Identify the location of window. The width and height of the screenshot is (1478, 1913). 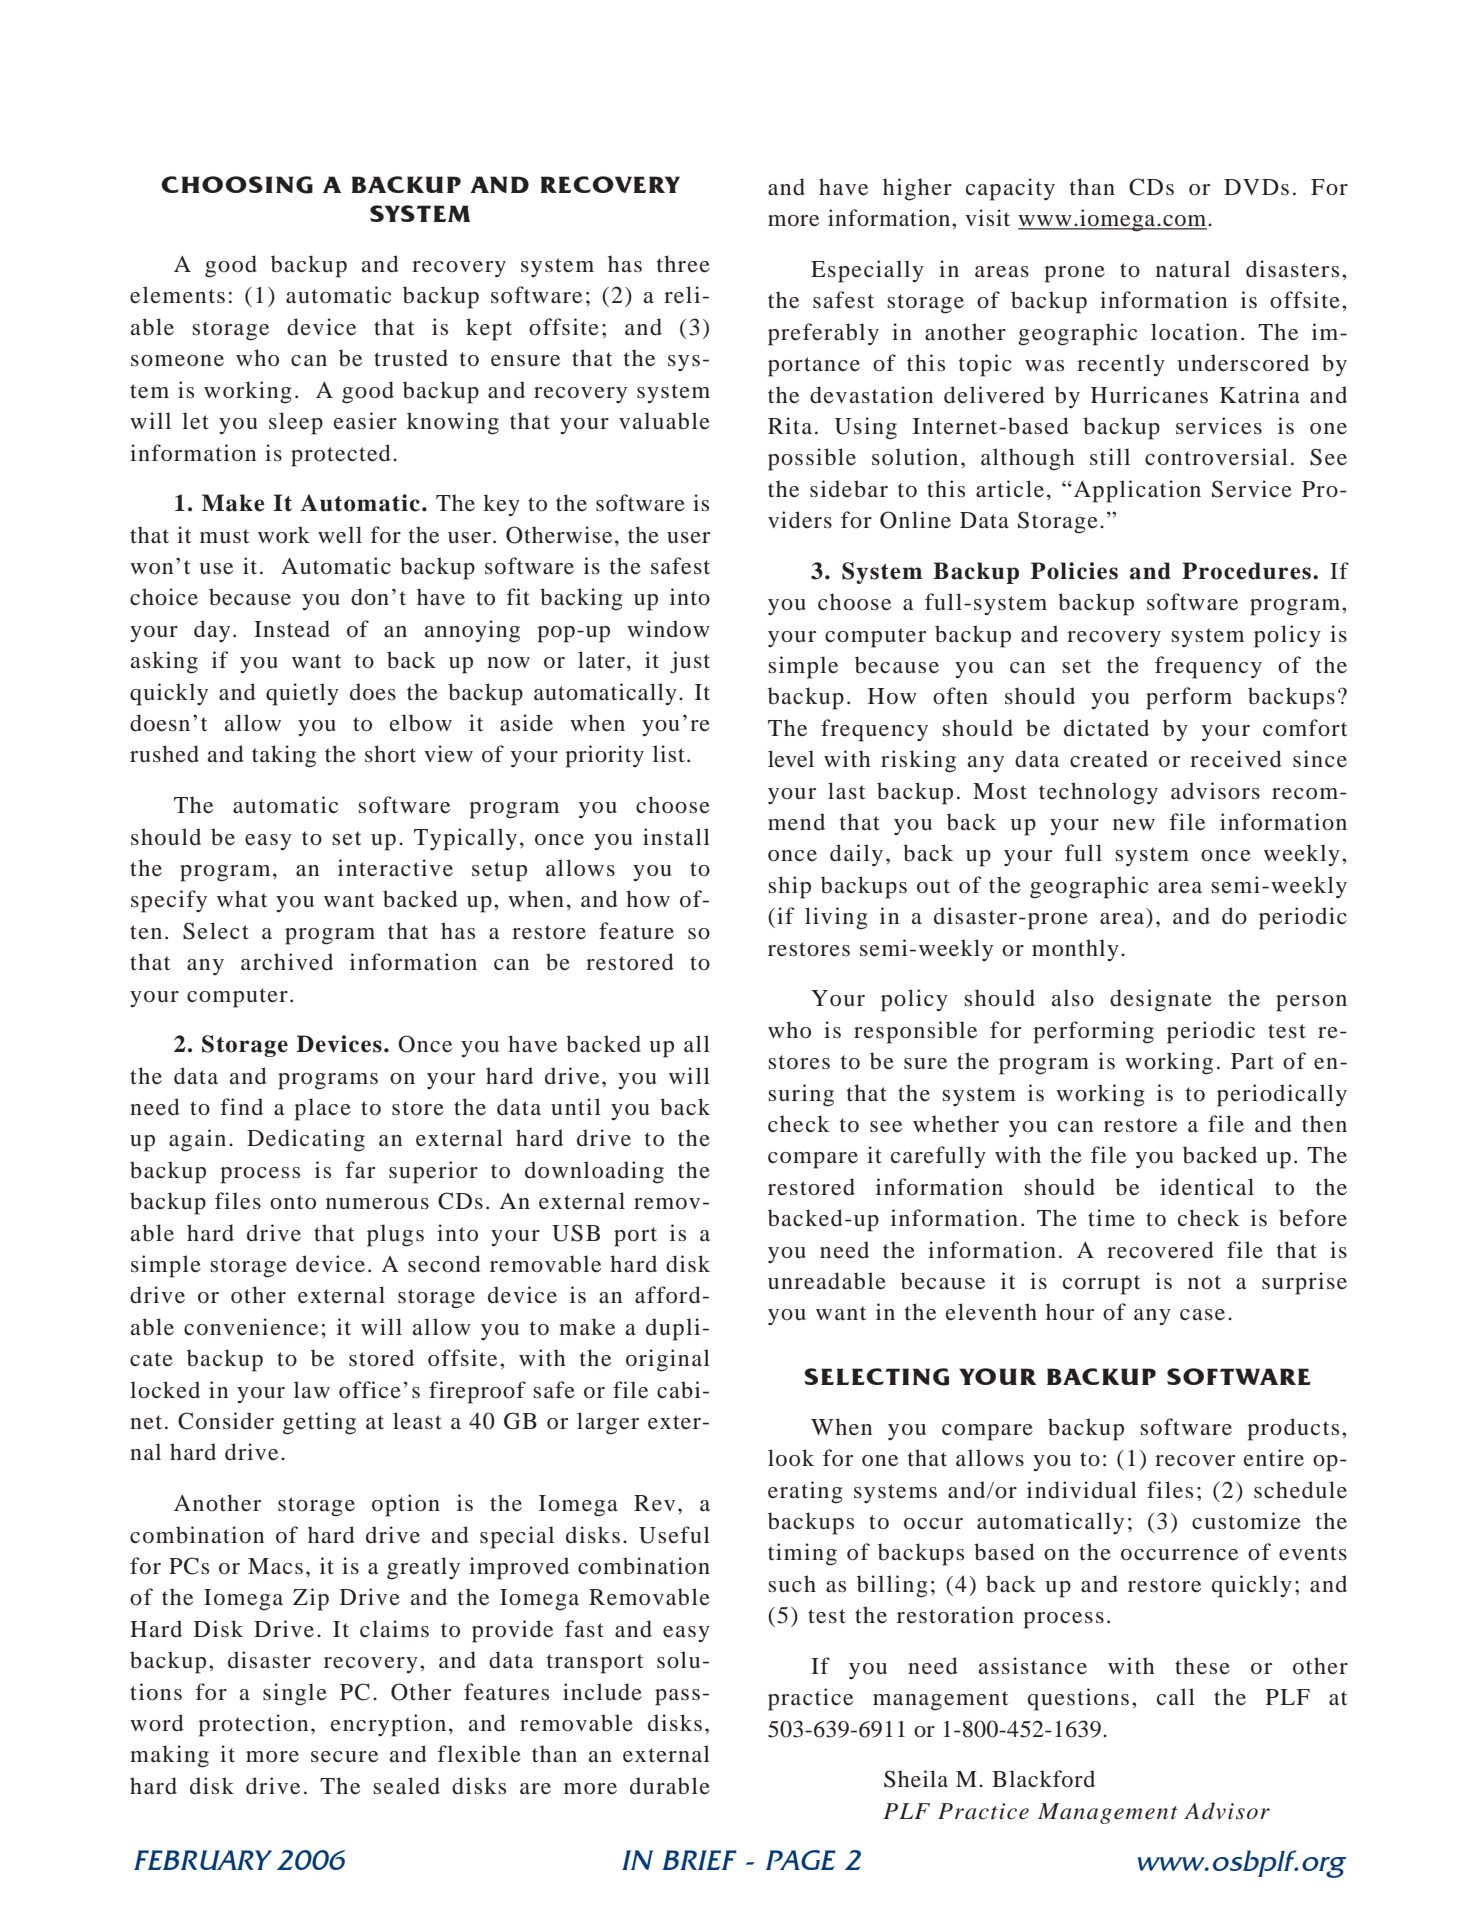
(668, 629).
